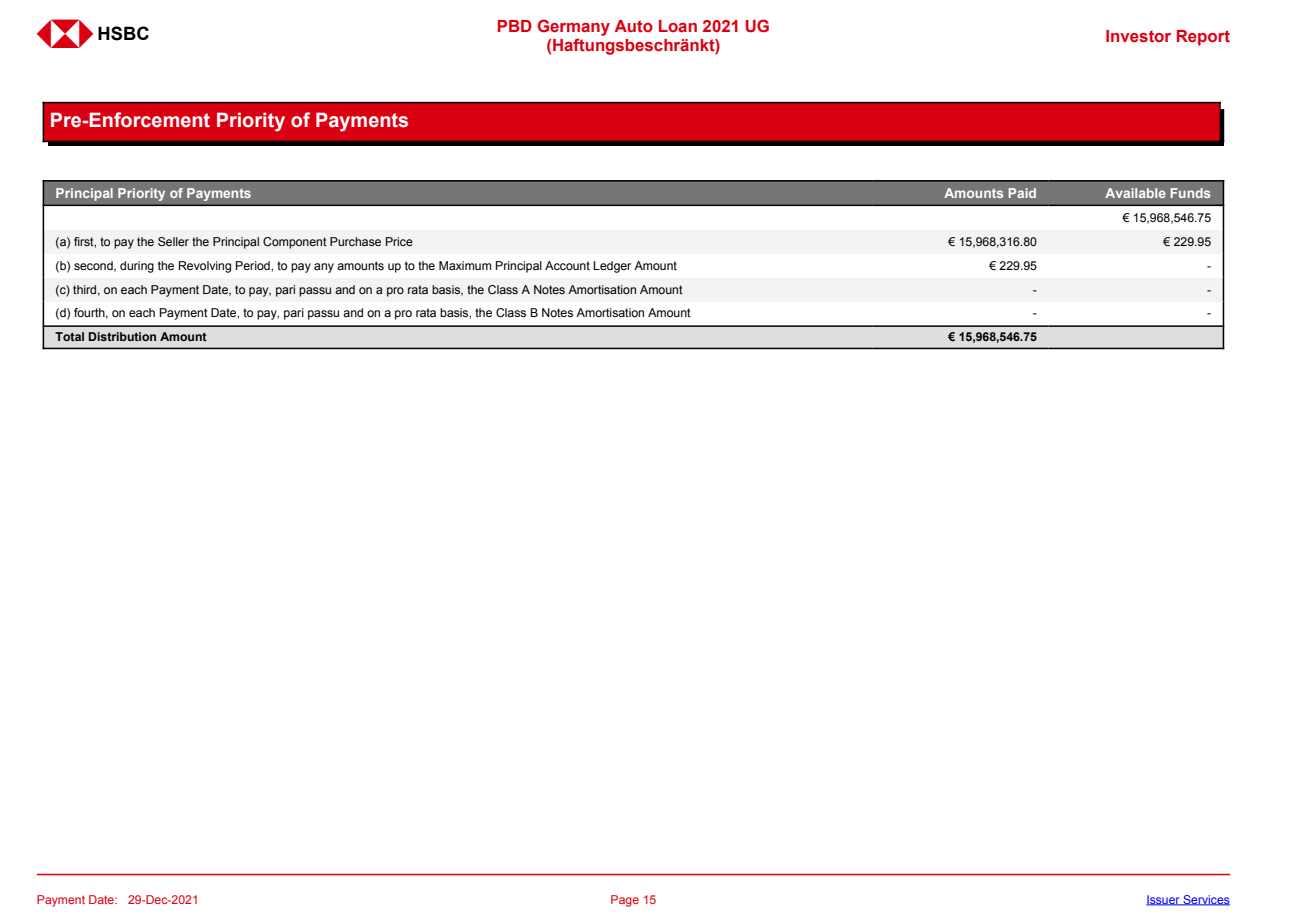  What do you see at coordinates (122, 336) in the screenshot?
I see `Distribution` at bounding box center [122, 336].
